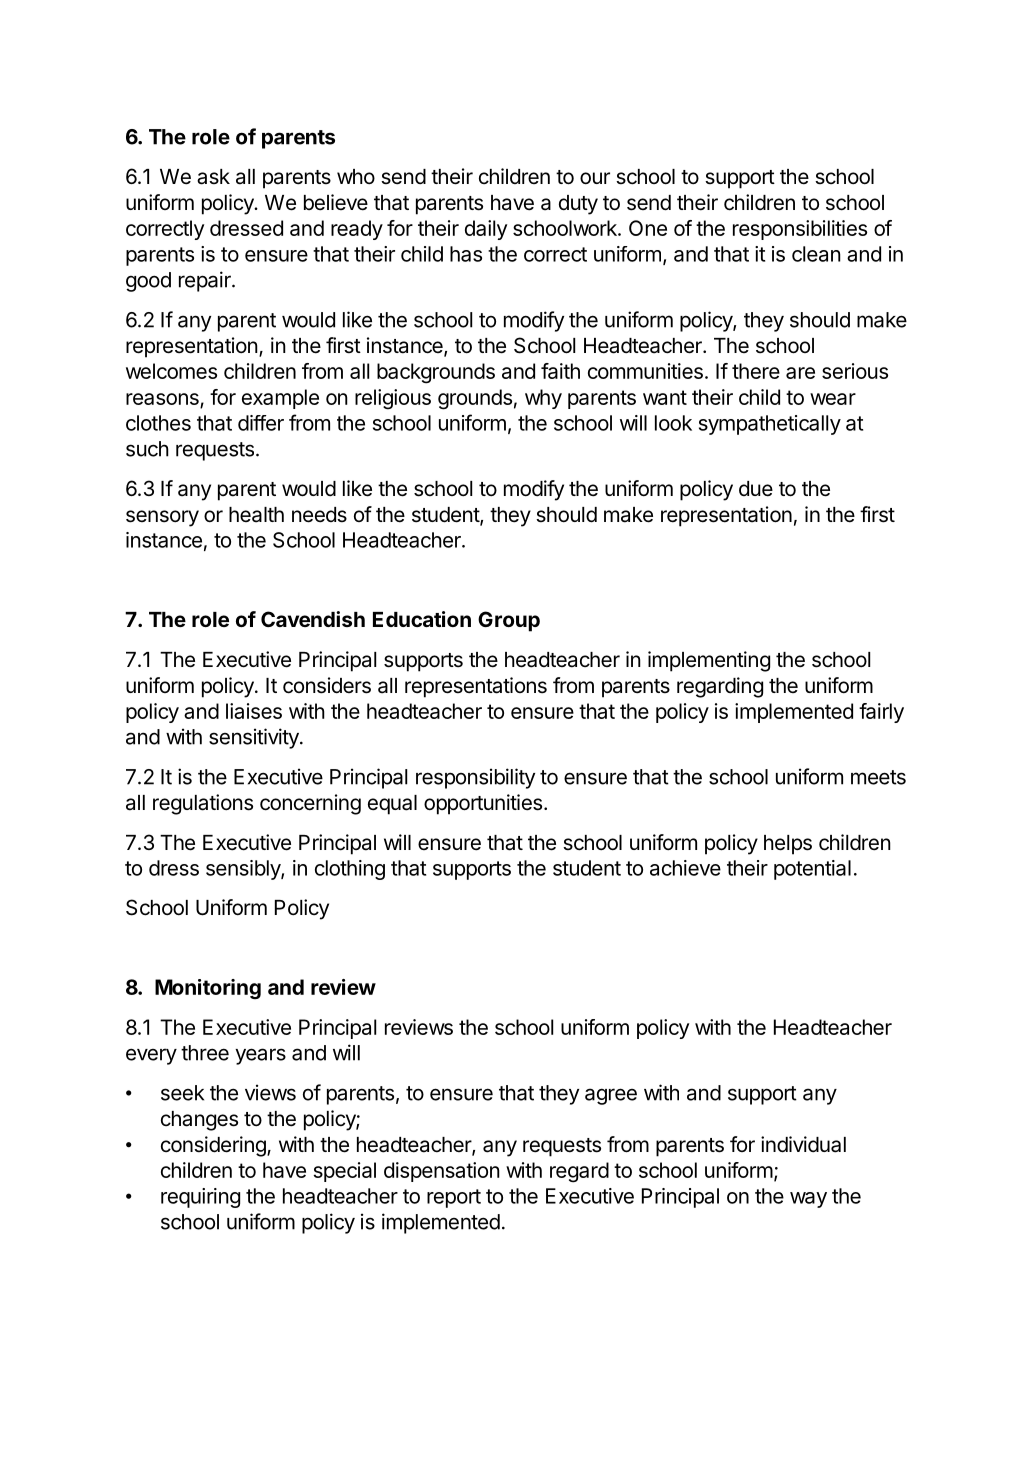 This document has height=1461, width=1033. What do you see at coordinates (709, 661) in the document?
I see `implementing` at bounding box center [709, 661].
